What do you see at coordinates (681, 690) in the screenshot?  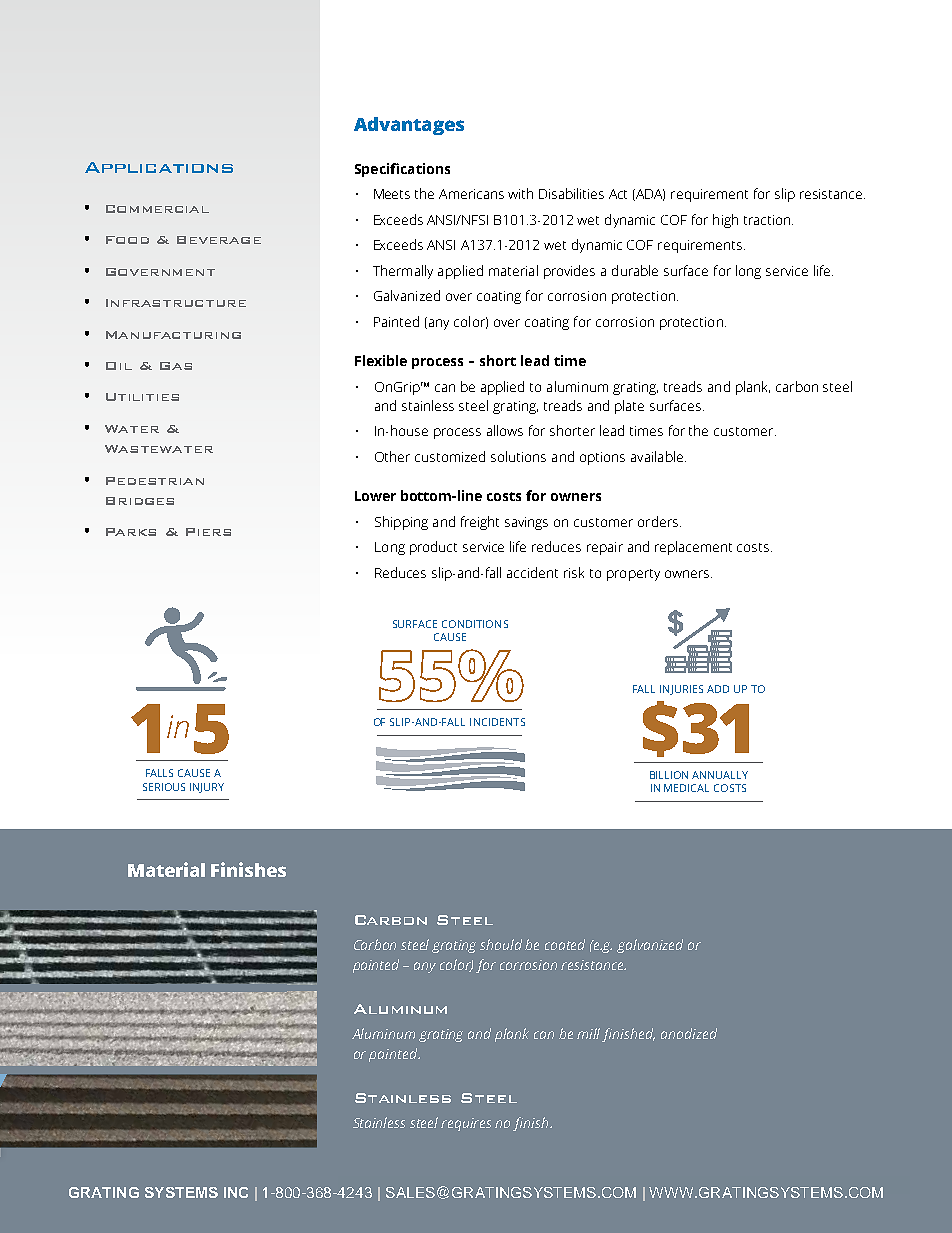 I see `INJURIES` at bounding box center [681, 690].
